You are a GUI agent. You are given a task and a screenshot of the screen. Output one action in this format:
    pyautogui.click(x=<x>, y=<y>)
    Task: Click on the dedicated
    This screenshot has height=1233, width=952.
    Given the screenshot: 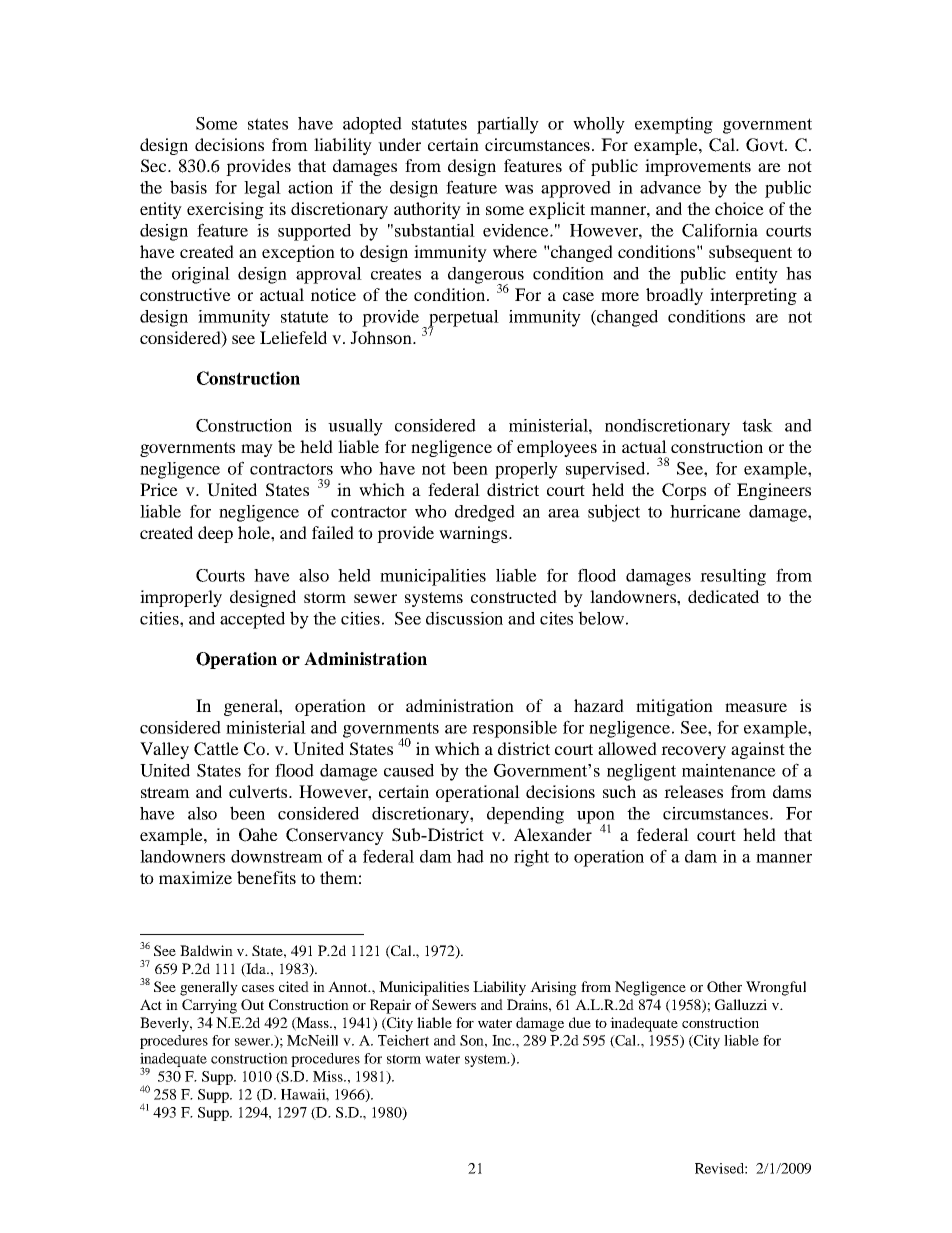 What is the action you would take?
    pyautogui.click(x=723, y=596)
